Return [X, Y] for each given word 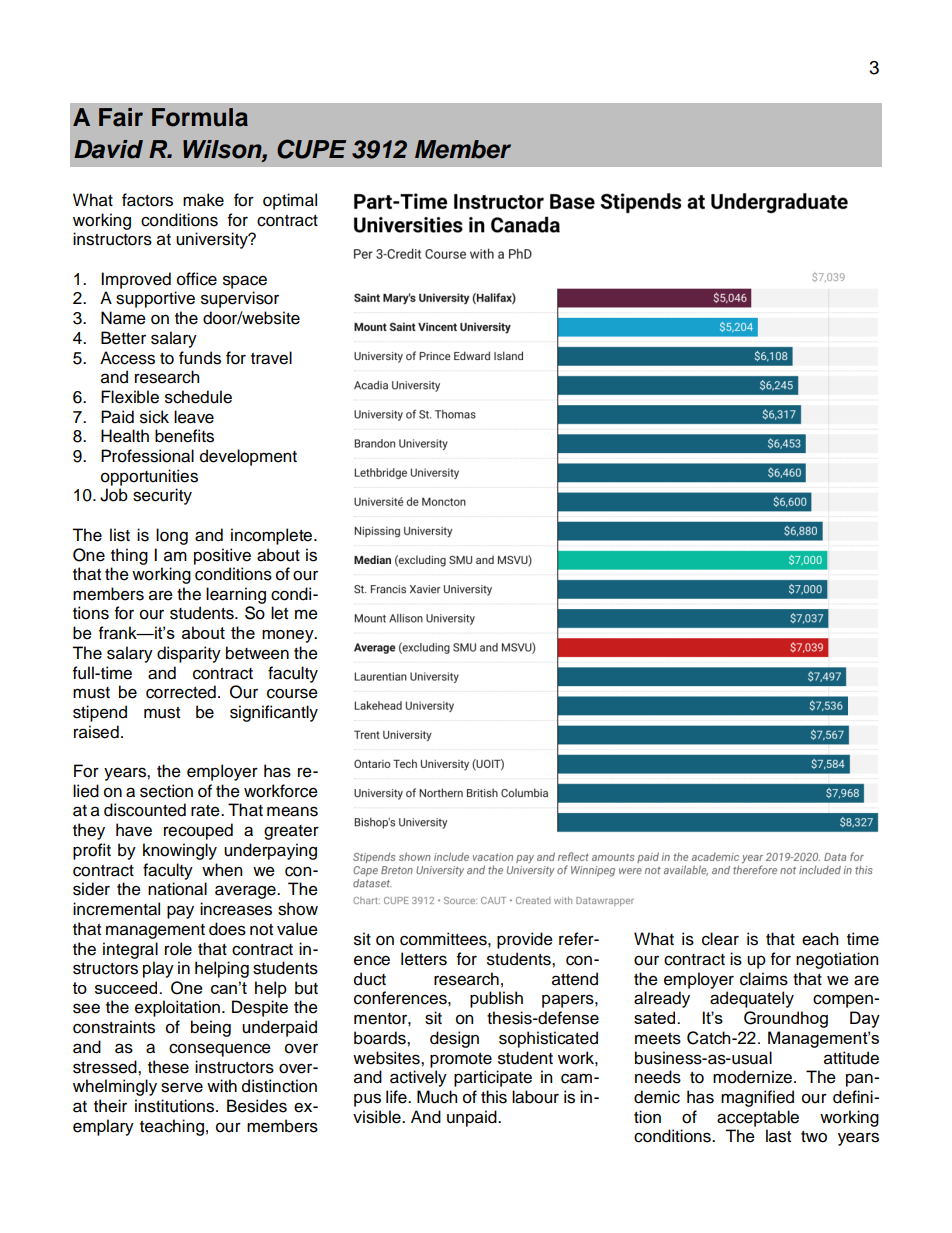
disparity [189, 654]
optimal [290, 201]
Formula [200, 117]
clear [720, 939]
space [245, 282]
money [289, 636]
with [222, 1085]
